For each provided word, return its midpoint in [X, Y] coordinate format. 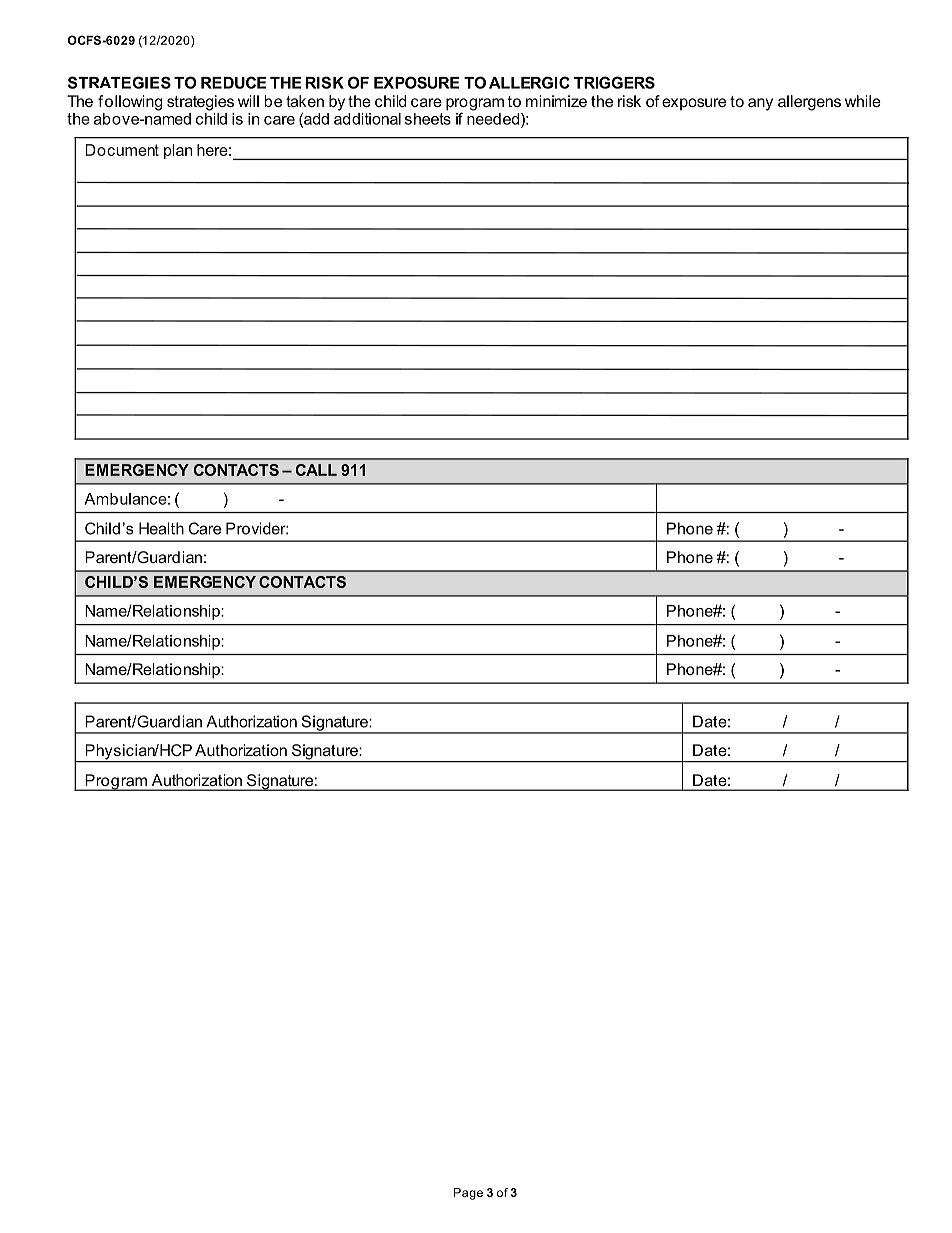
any [760, 104]
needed [494, 118]
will [248, 101]
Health [161, 528]
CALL [316, 470]
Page [468, 1194]
